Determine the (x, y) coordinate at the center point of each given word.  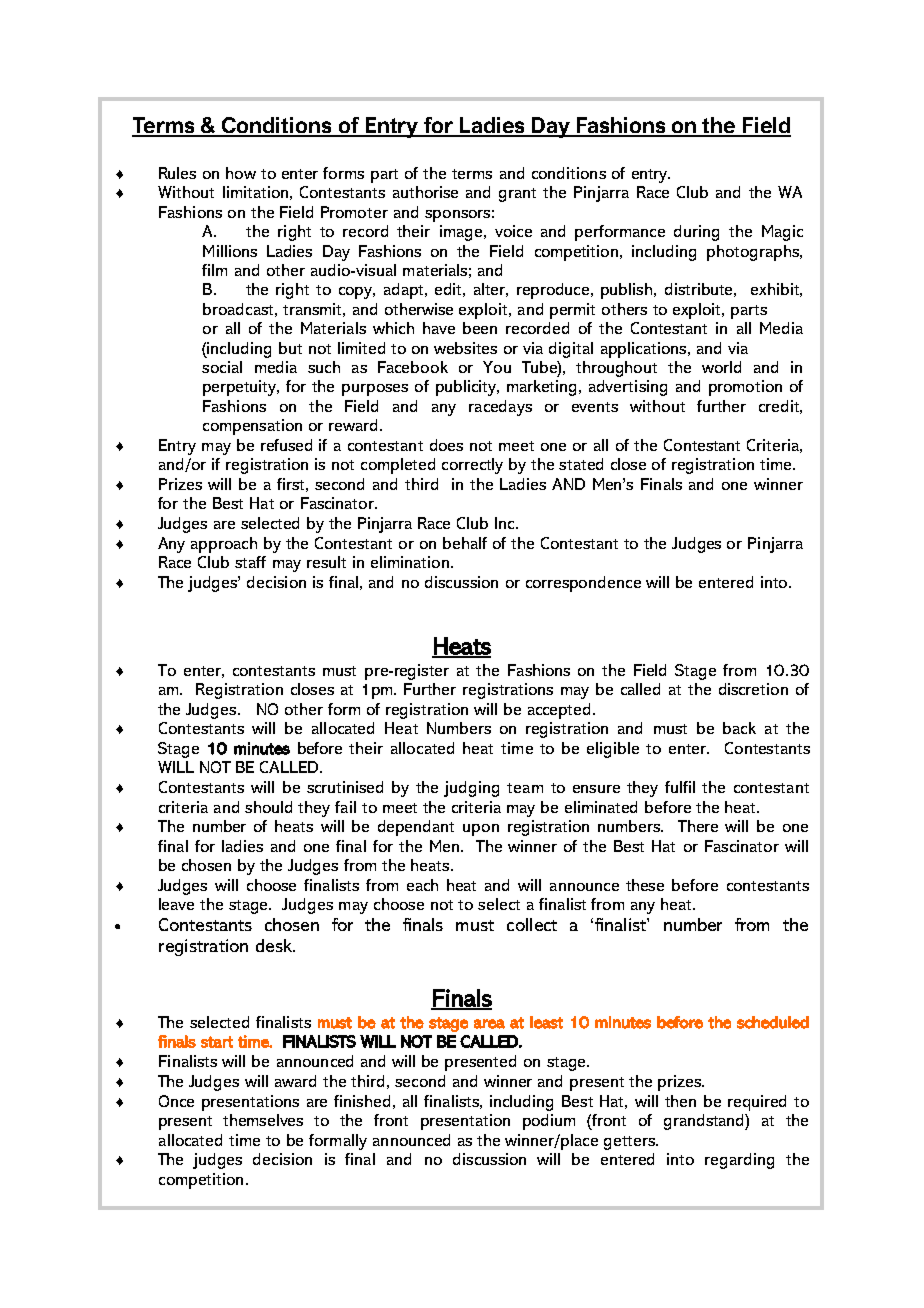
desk (275, 945)
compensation (252, 427)
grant (517, 195)
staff (250, 562)
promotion (745, 388)
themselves (263, 1120)
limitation (255, 192)
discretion (753, 689)
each (422, 885)
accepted (559, 711)
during (696, 233)
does (446, 445)
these (645, 885)
